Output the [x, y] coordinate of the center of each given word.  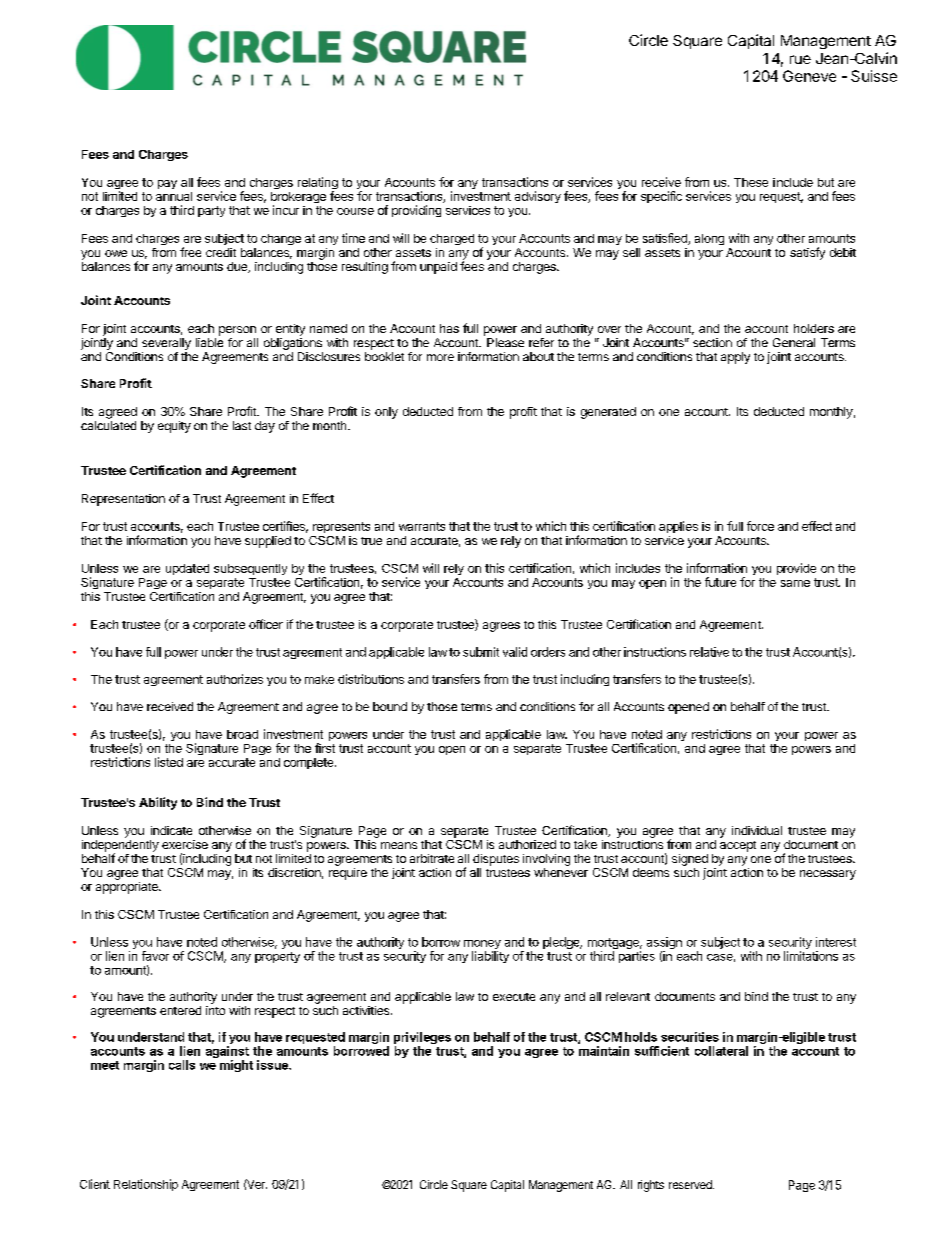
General [794, 342]
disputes [496, 860]
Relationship [146, 1185]
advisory [538, 197]
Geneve [809, 76]
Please [505, 342]
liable [209, 342]
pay [167, 184]
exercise [185, 844]
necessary [828, 875]
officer [266, 624]
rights [651, 1186]
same [795, 583]
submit [481, 652]
